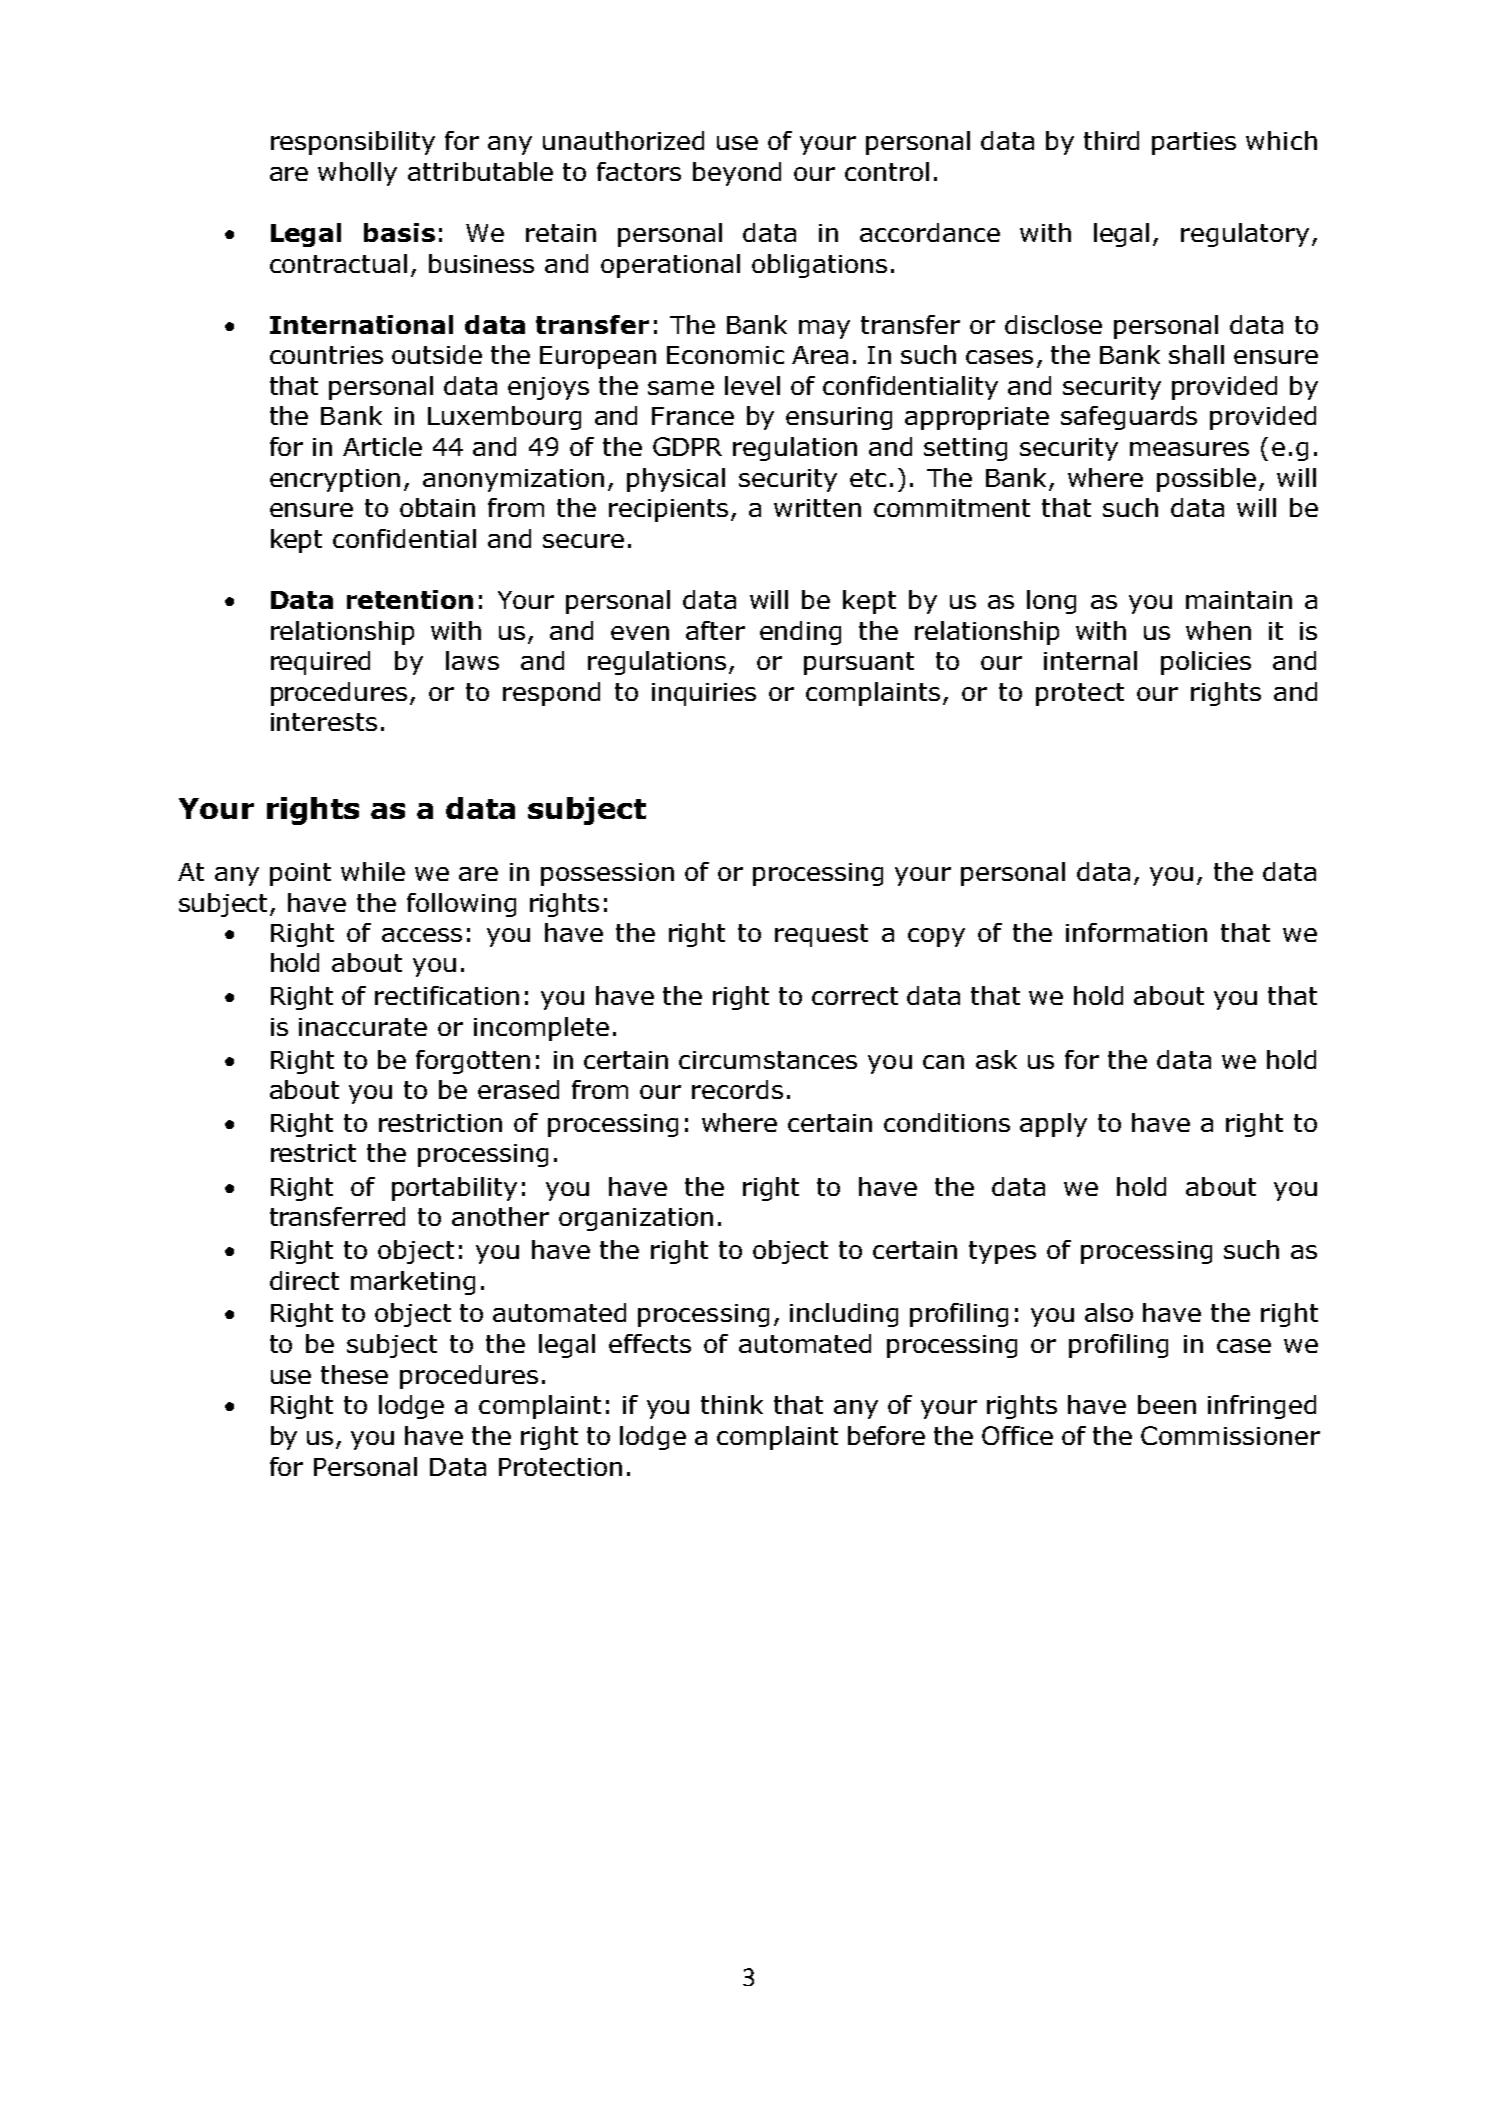  Describe the element at coordinates (1194, 143) in the page. I see `parties` at that location.
